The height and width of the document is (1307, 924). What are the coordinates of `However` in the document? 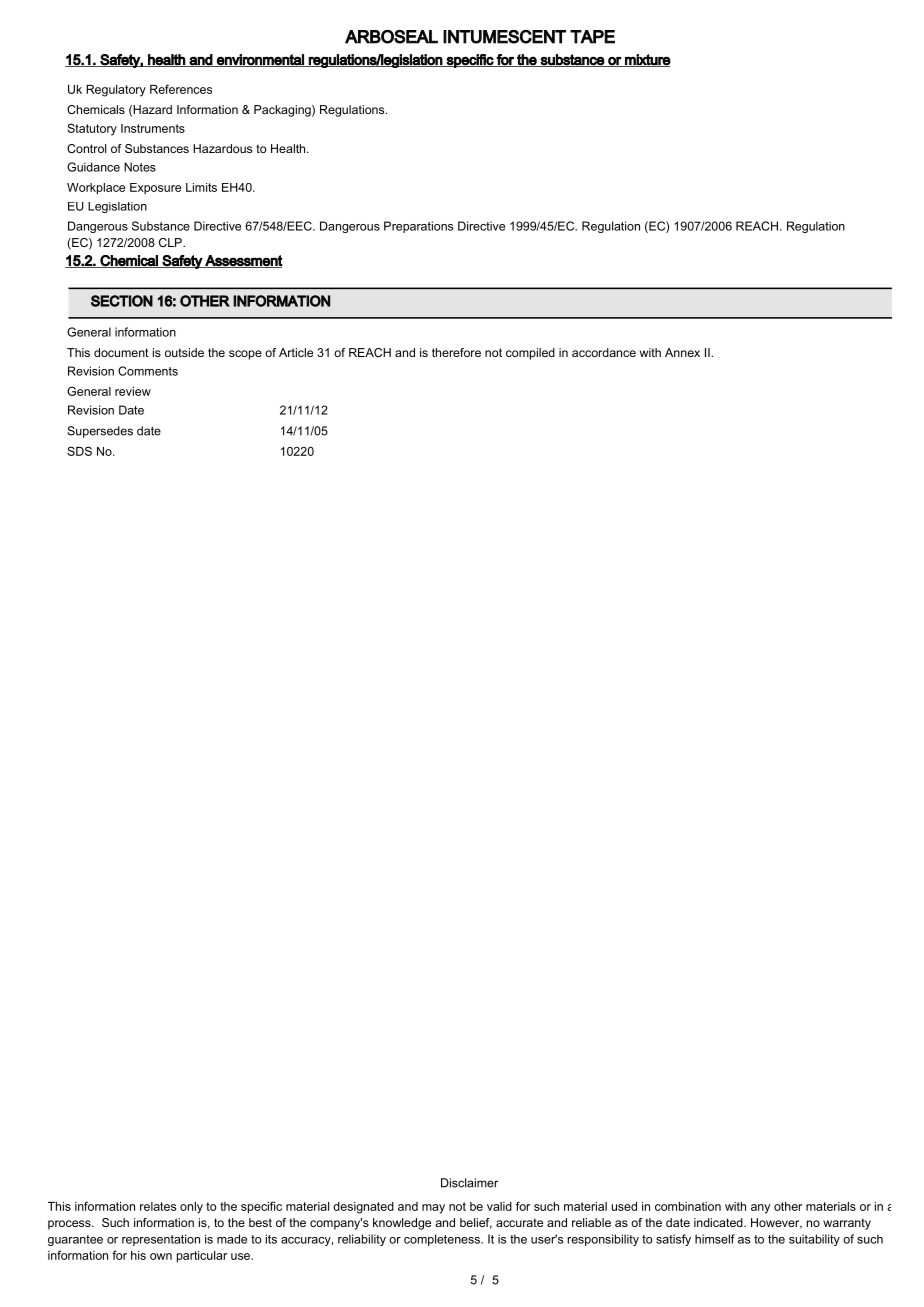 It's located at (776, 1223).
